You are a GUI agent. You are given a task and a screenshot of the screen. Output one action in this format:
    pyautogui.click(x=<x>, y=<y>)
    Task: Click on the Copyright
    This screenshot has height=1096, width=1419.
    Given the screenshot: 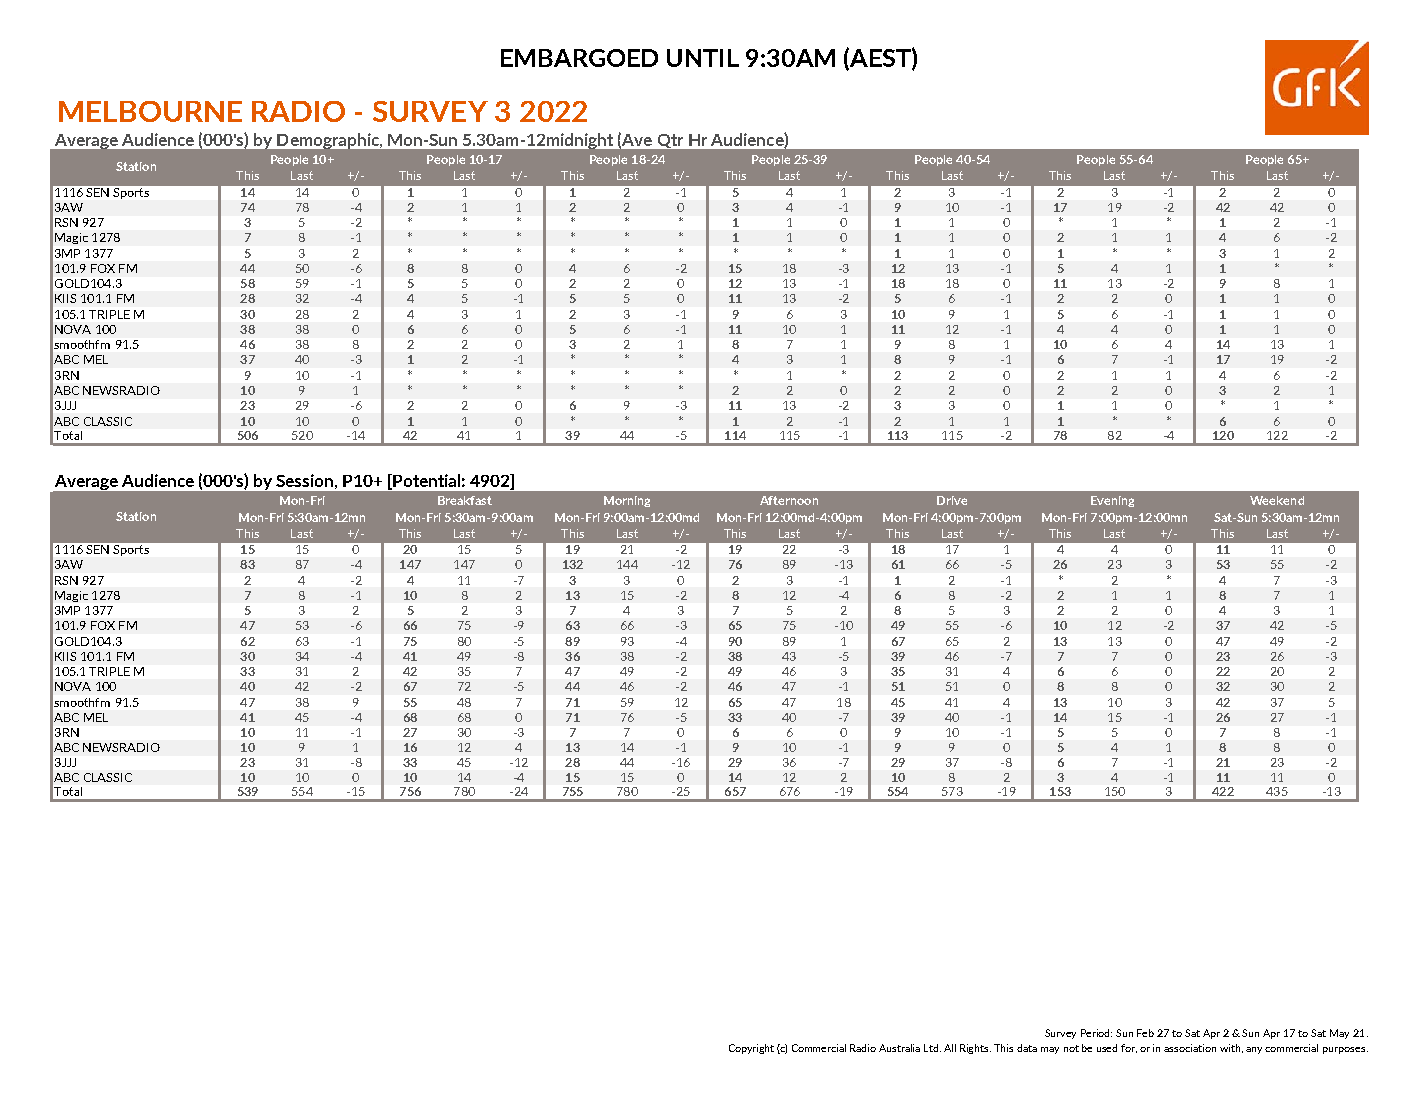 What is the action you would take?
    pyautogui.click(x=751, y=1049)
